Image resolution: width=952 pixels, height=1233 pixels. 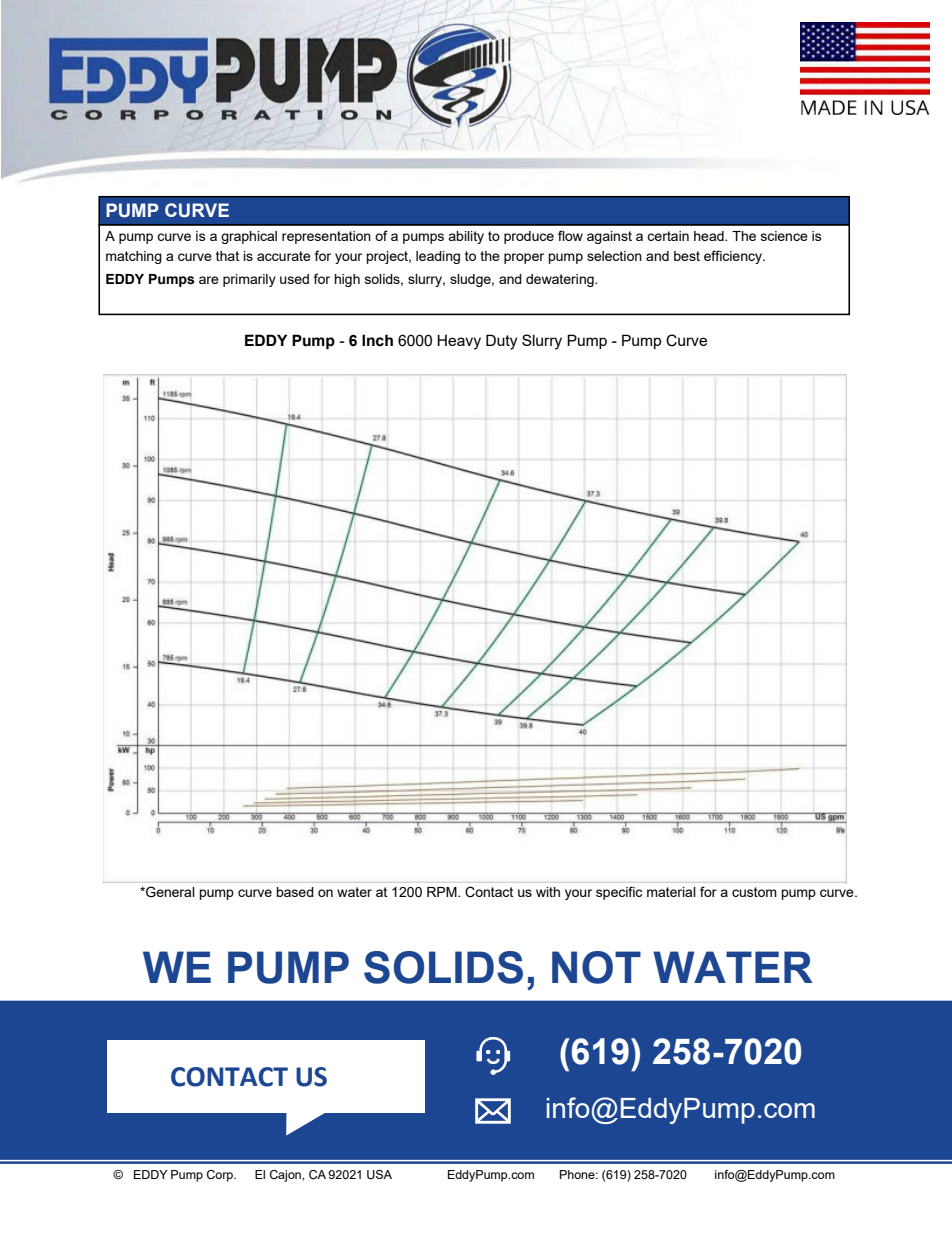 What do you see at coordinates (295, 892) in the screenshot?
I see `based` at bounding box center [295, 892].
